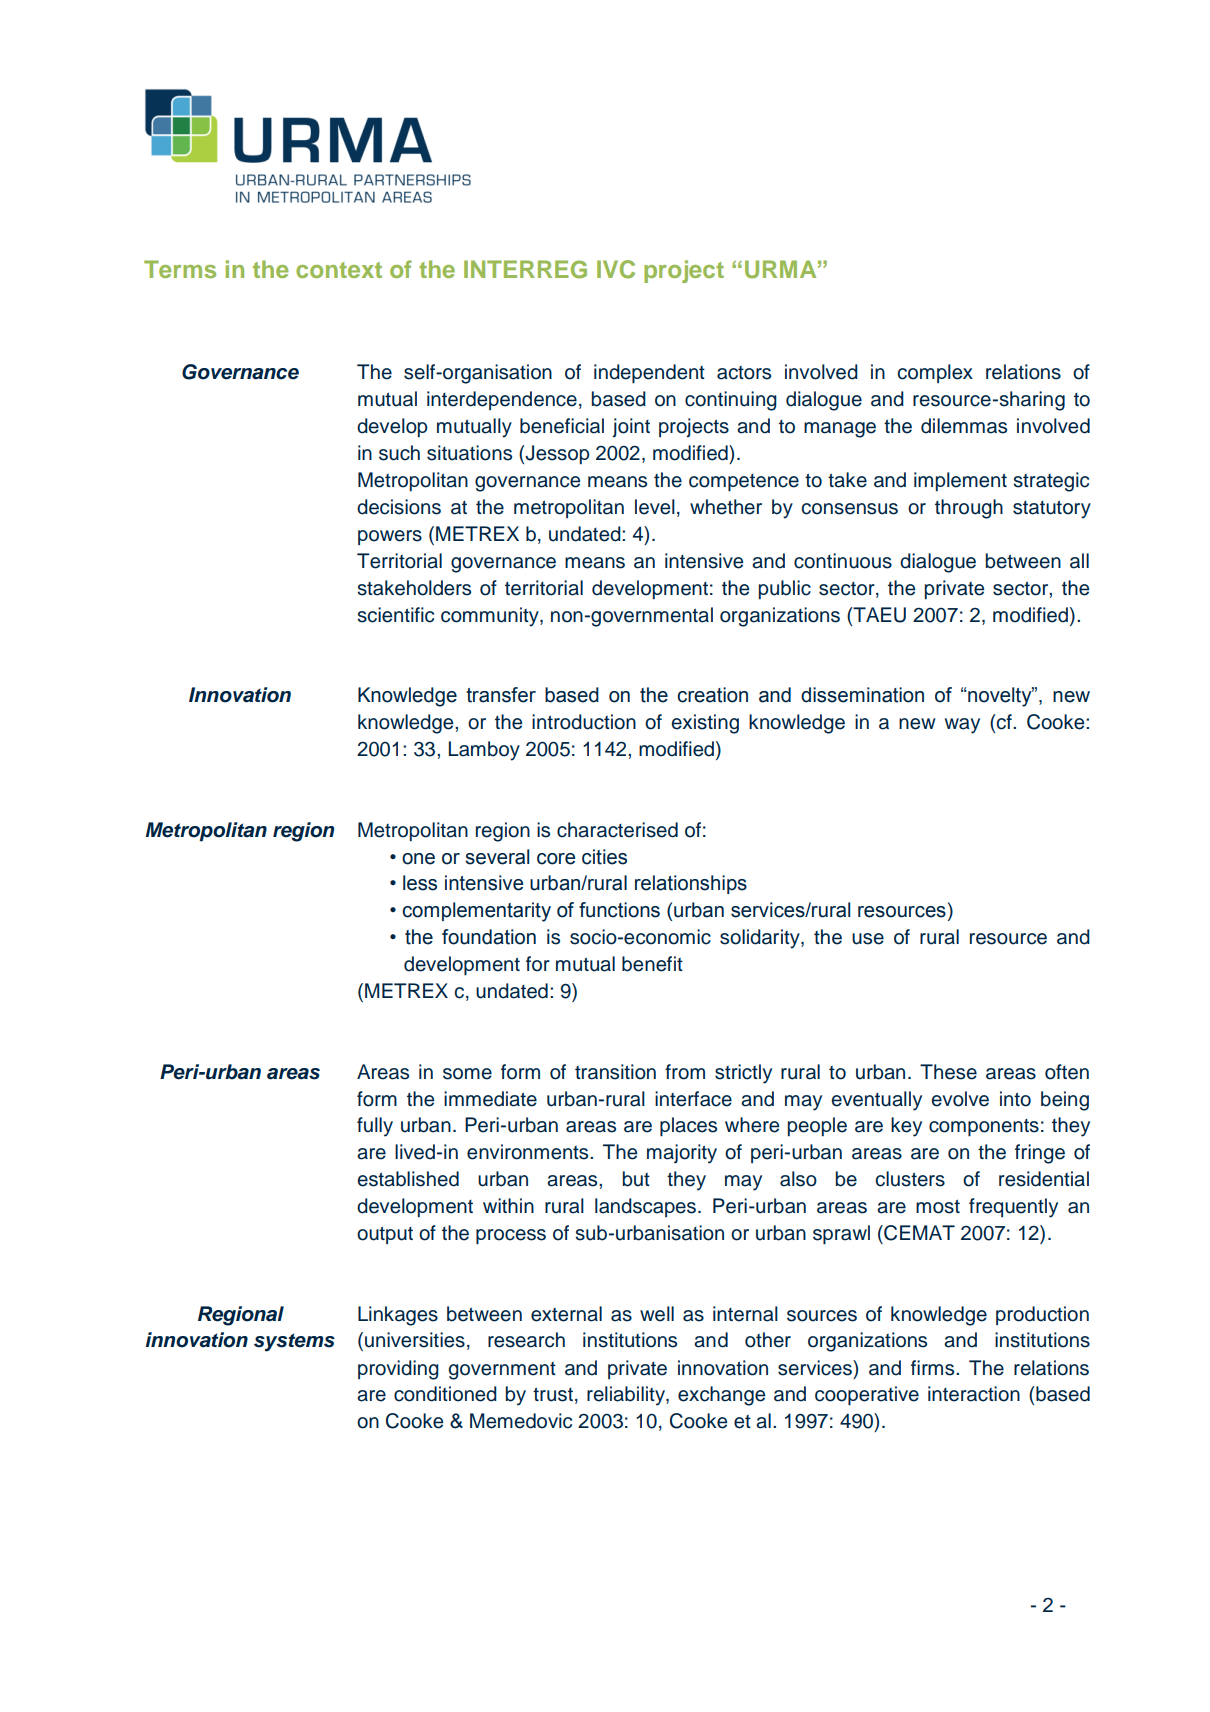  I want to click on way, so click(962, 726).
